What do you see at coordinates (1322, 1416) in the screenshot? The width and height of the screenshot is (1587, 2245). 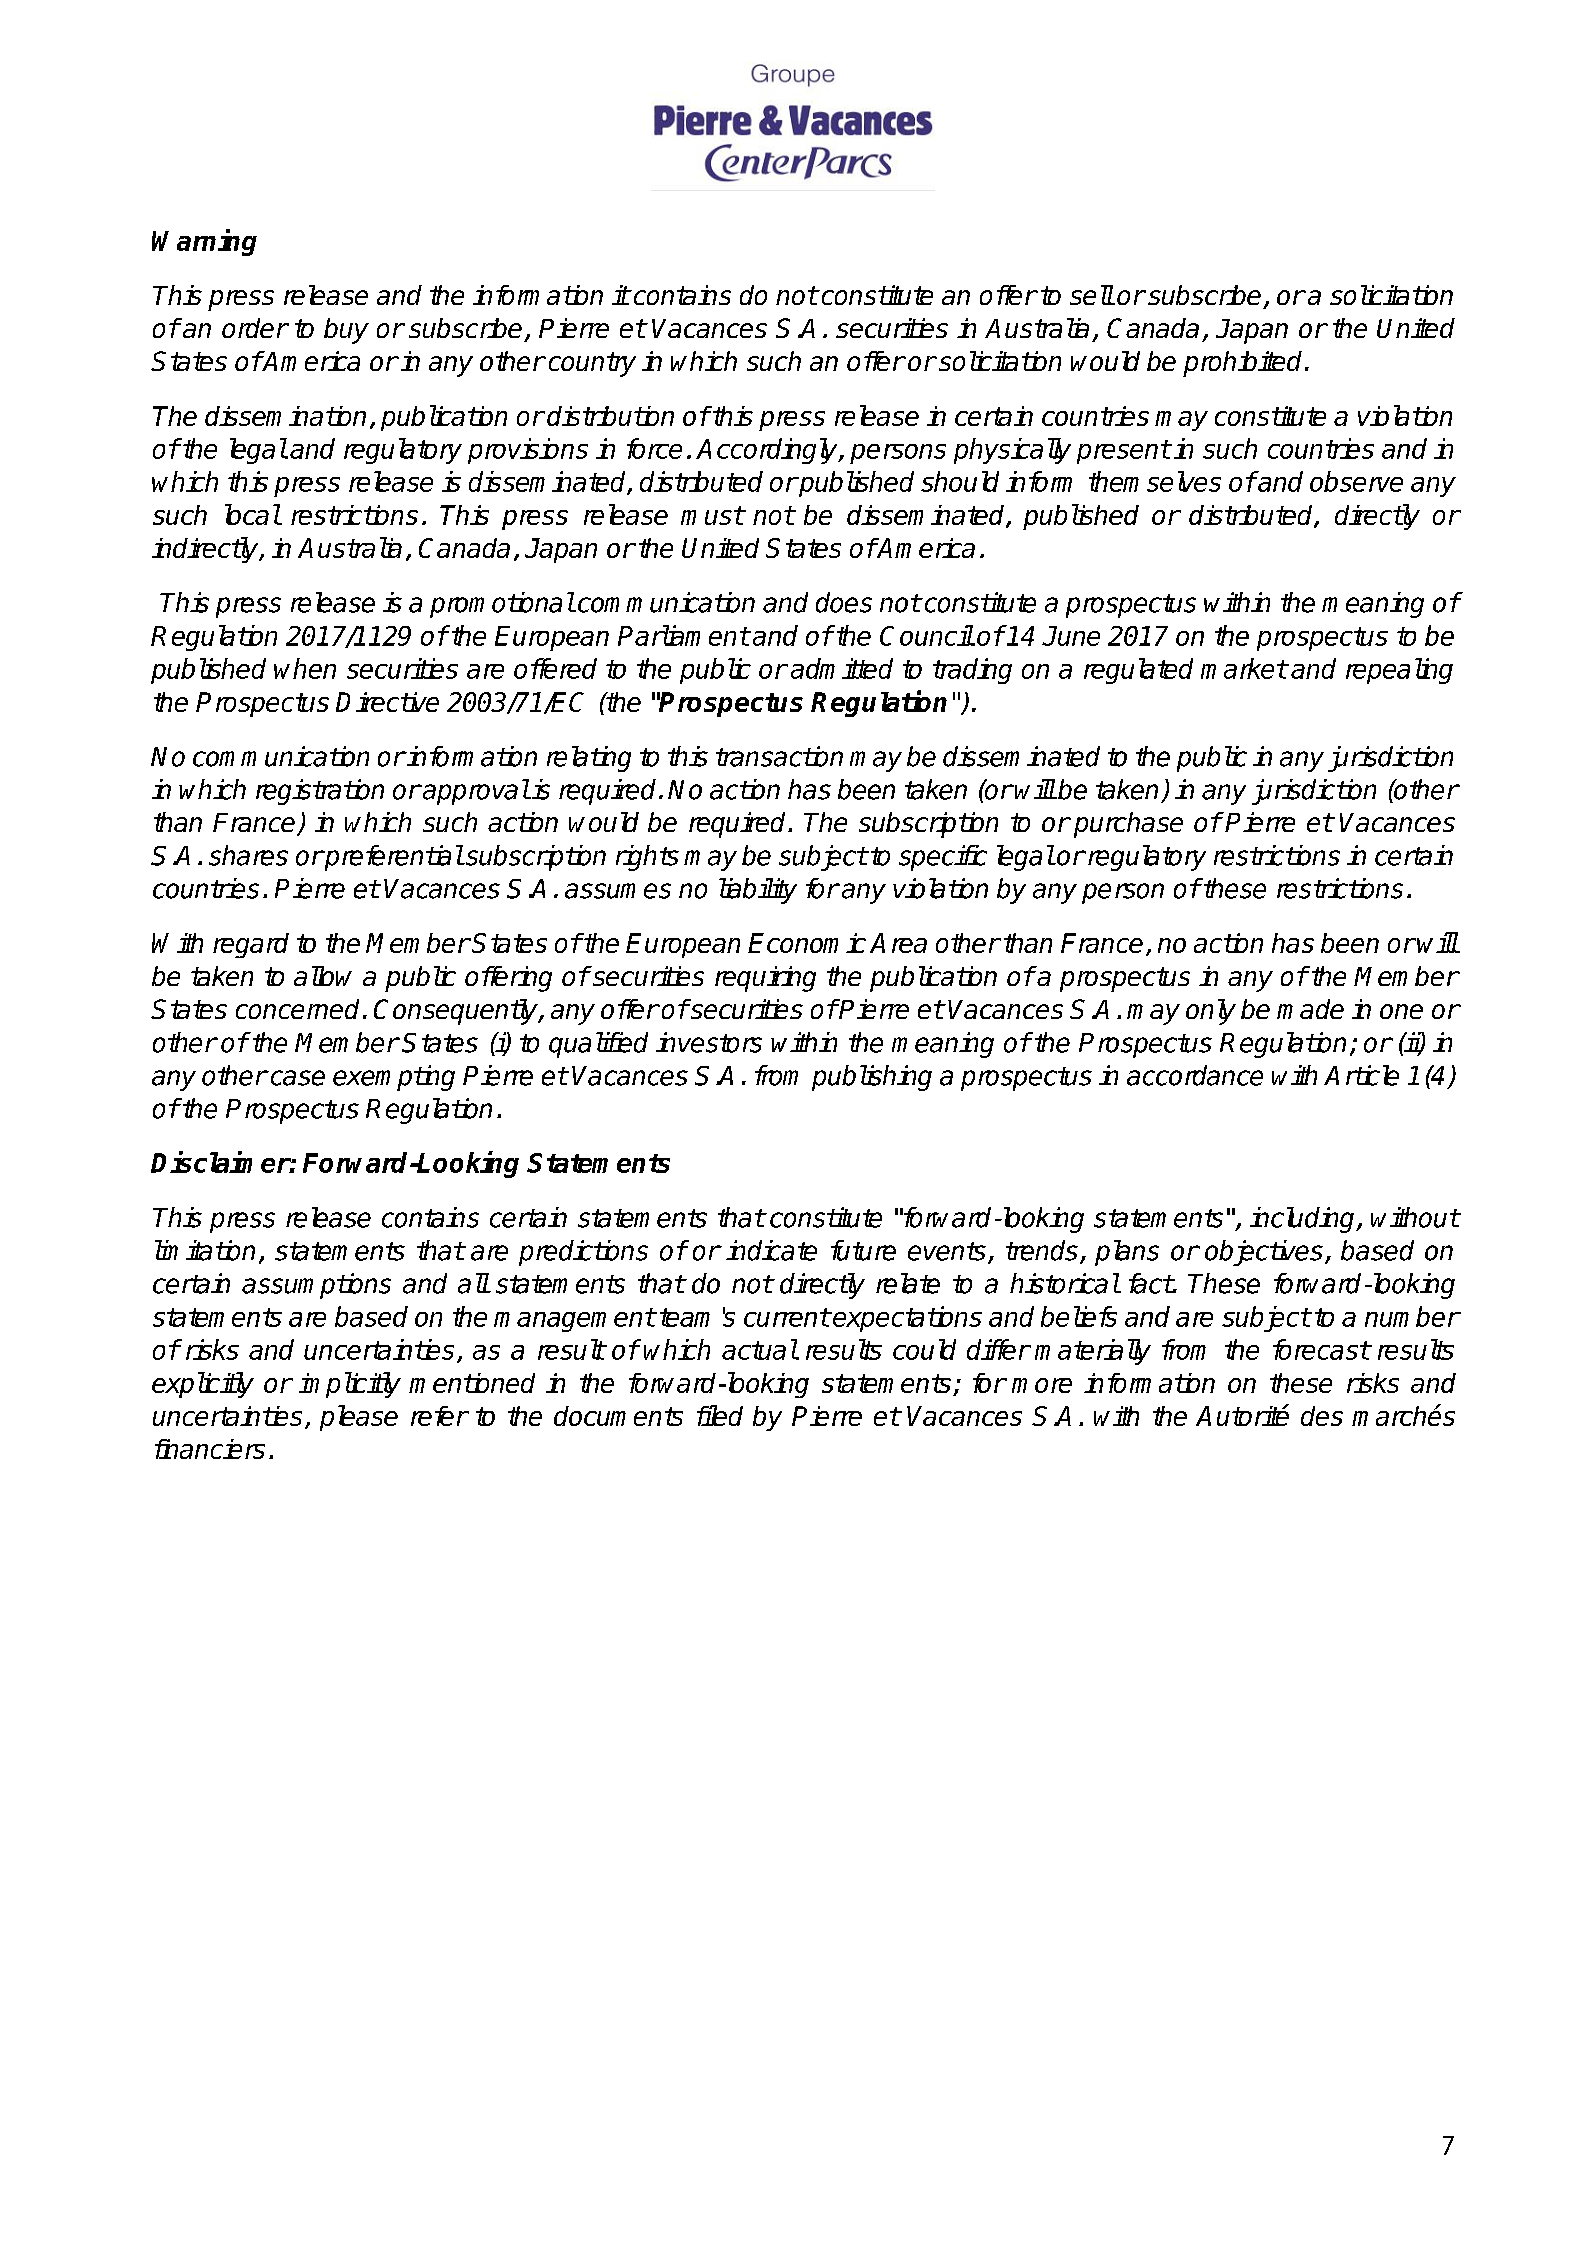 I see `des` at bounding box center [1322, 1416].
